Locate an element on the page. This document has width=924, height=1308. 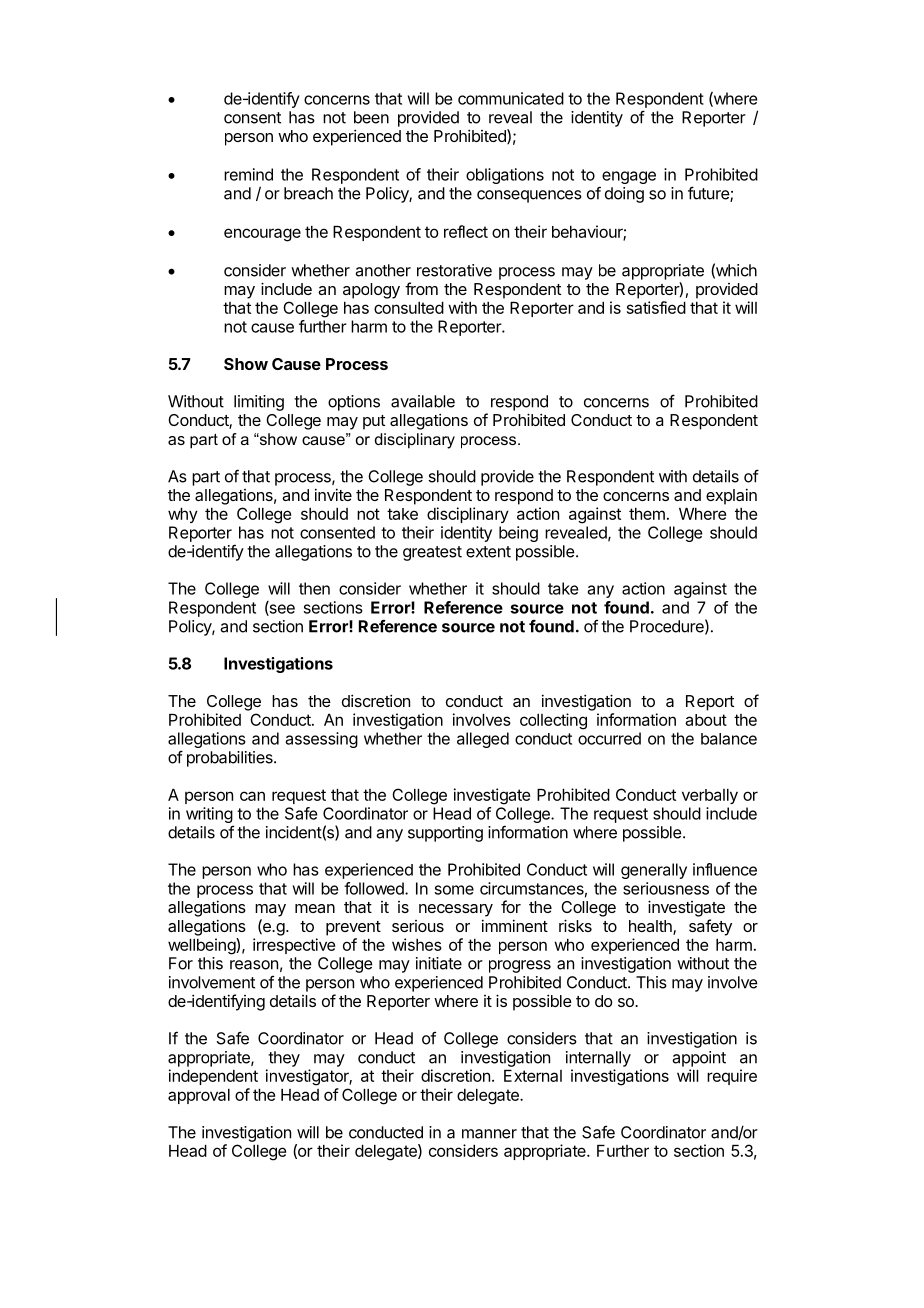
independent is located at coordinates (213, 1077).
